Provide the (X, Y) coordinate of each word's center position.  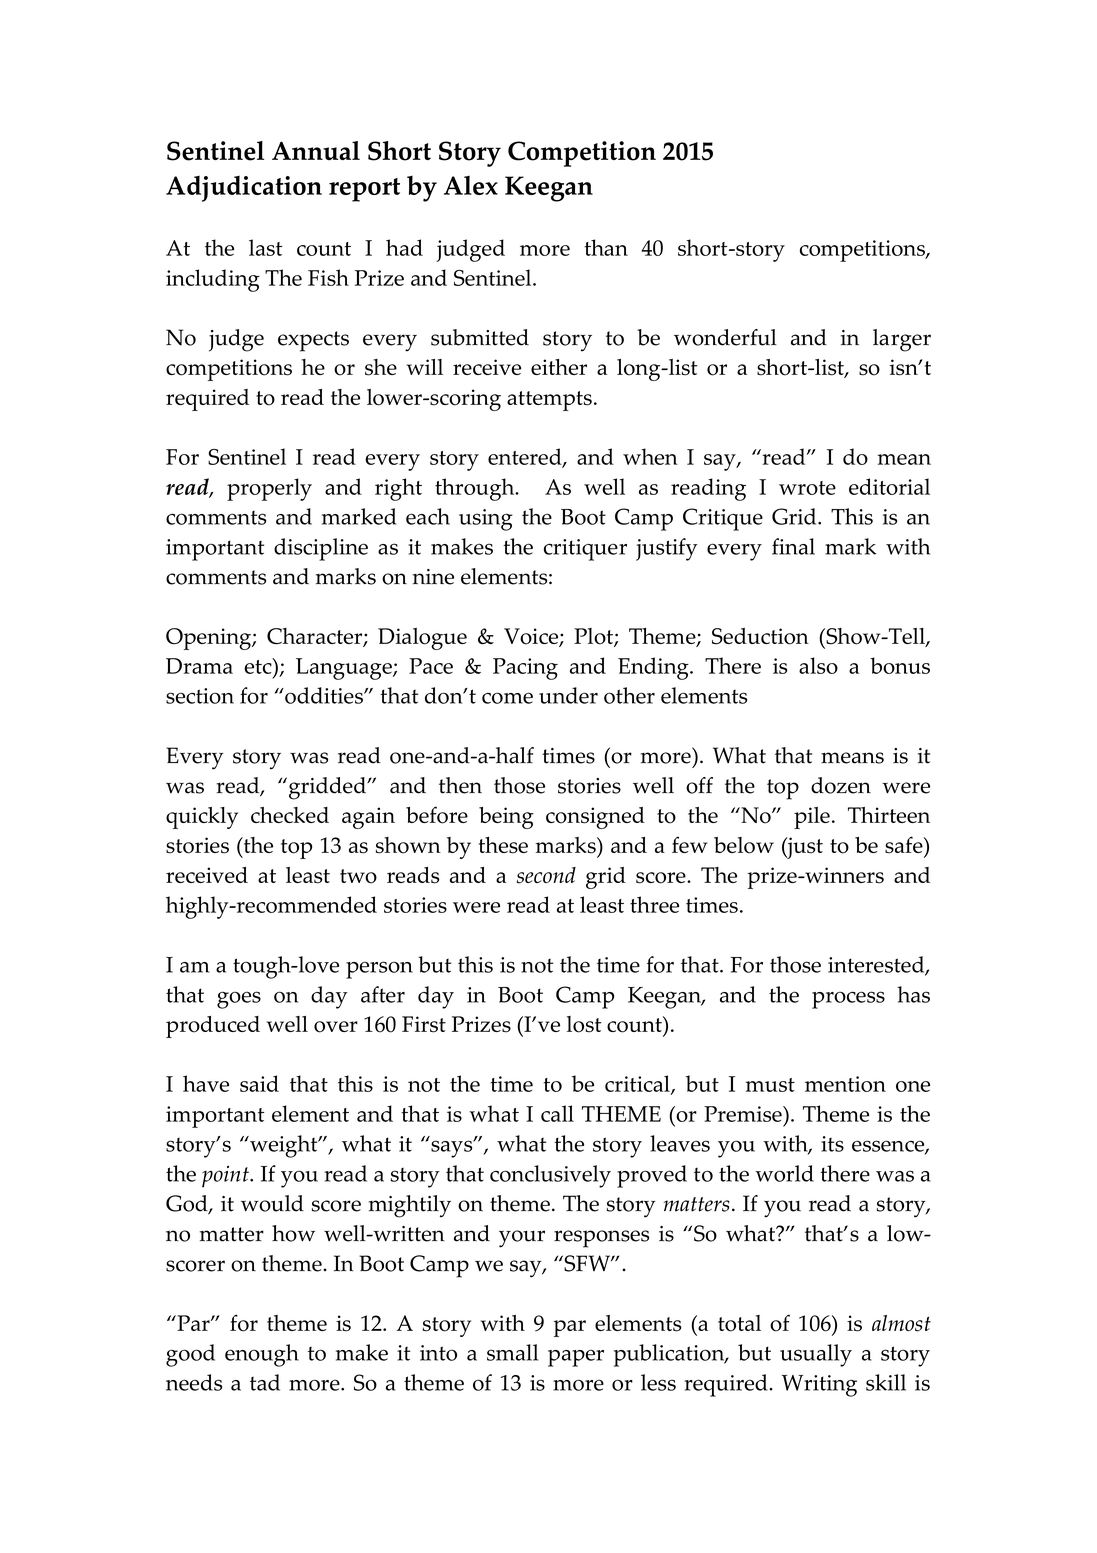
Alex (471, 185)
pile (812, 818)
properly (269, 489)
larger (902, 340)
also (818, 665)
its (832, 1144)
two (358, 876)
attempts (549, 401)
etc (259, 667)
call (557, 1113)
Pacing (525, 669)
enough (262, 1355)
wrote (807, 488)
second (546, 875)
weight (284, 1146)
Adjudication (244, 189)
